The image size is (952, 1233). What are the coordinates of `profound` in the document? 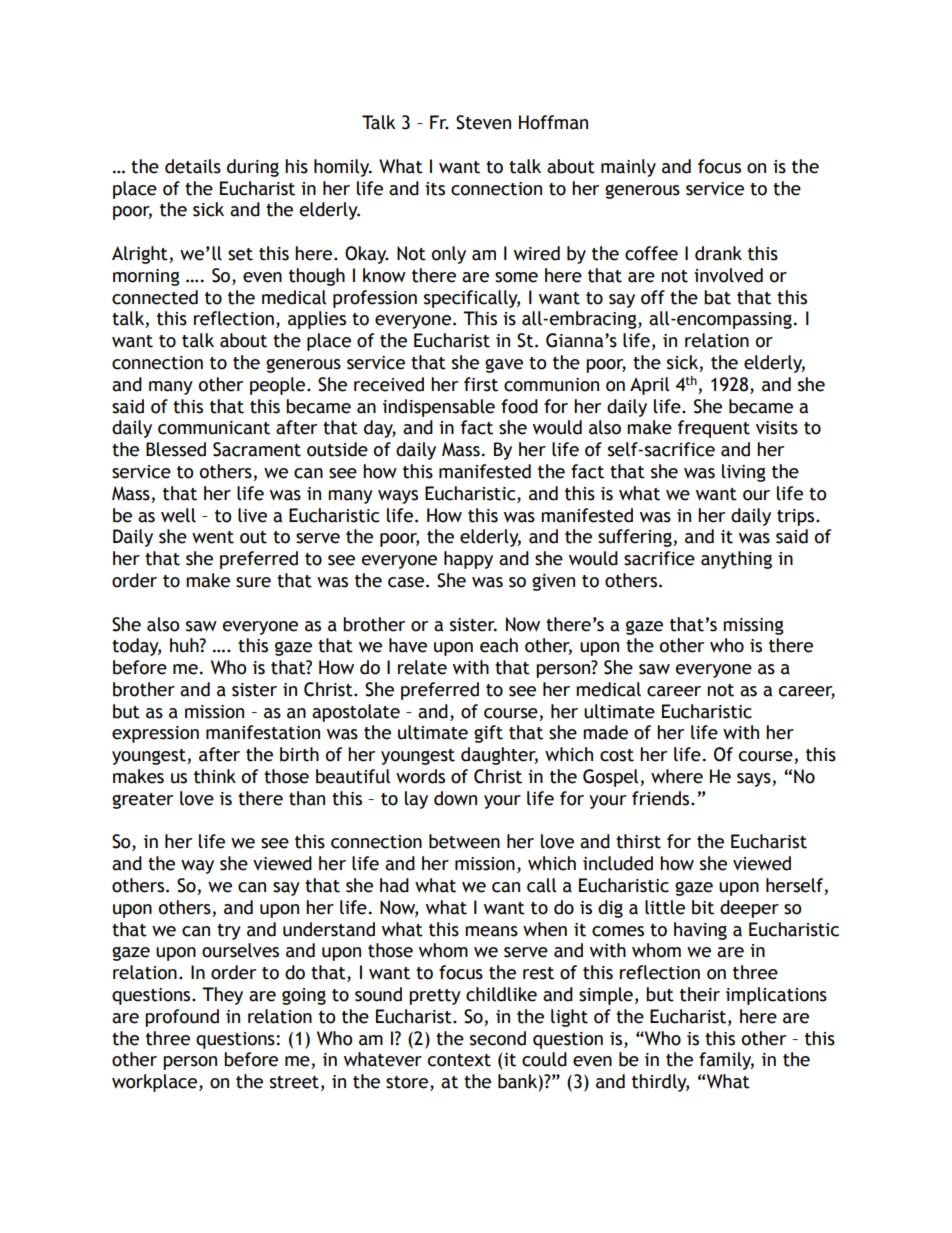 It's located at (182, 1018).
